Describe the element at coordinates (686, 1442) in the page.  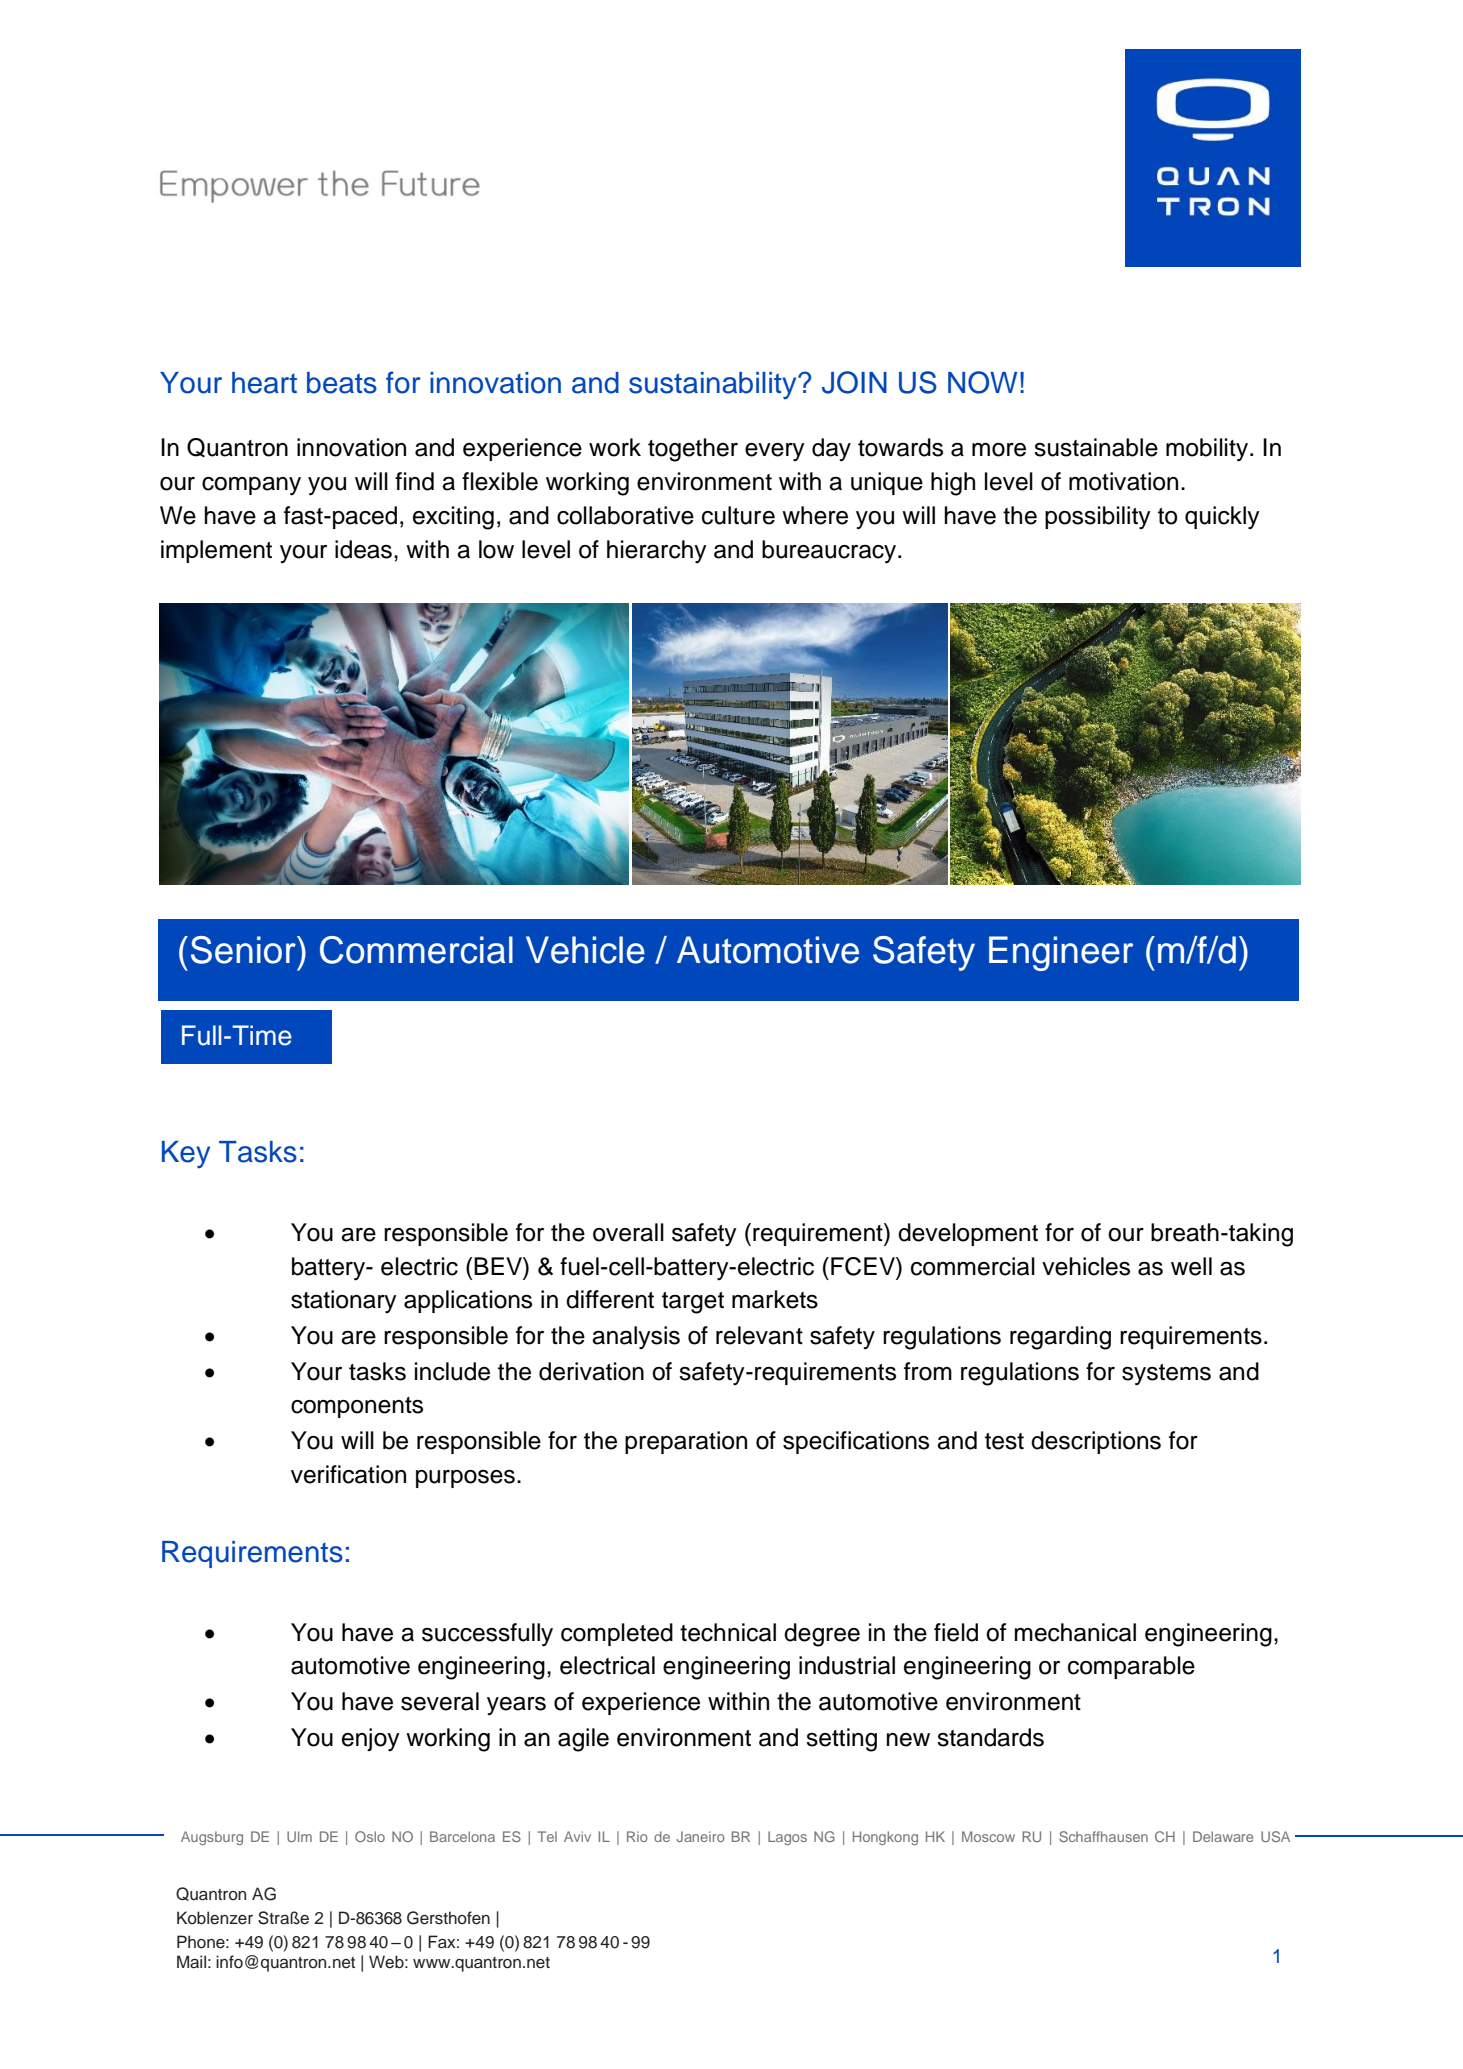
I see `preparation` at that location.
